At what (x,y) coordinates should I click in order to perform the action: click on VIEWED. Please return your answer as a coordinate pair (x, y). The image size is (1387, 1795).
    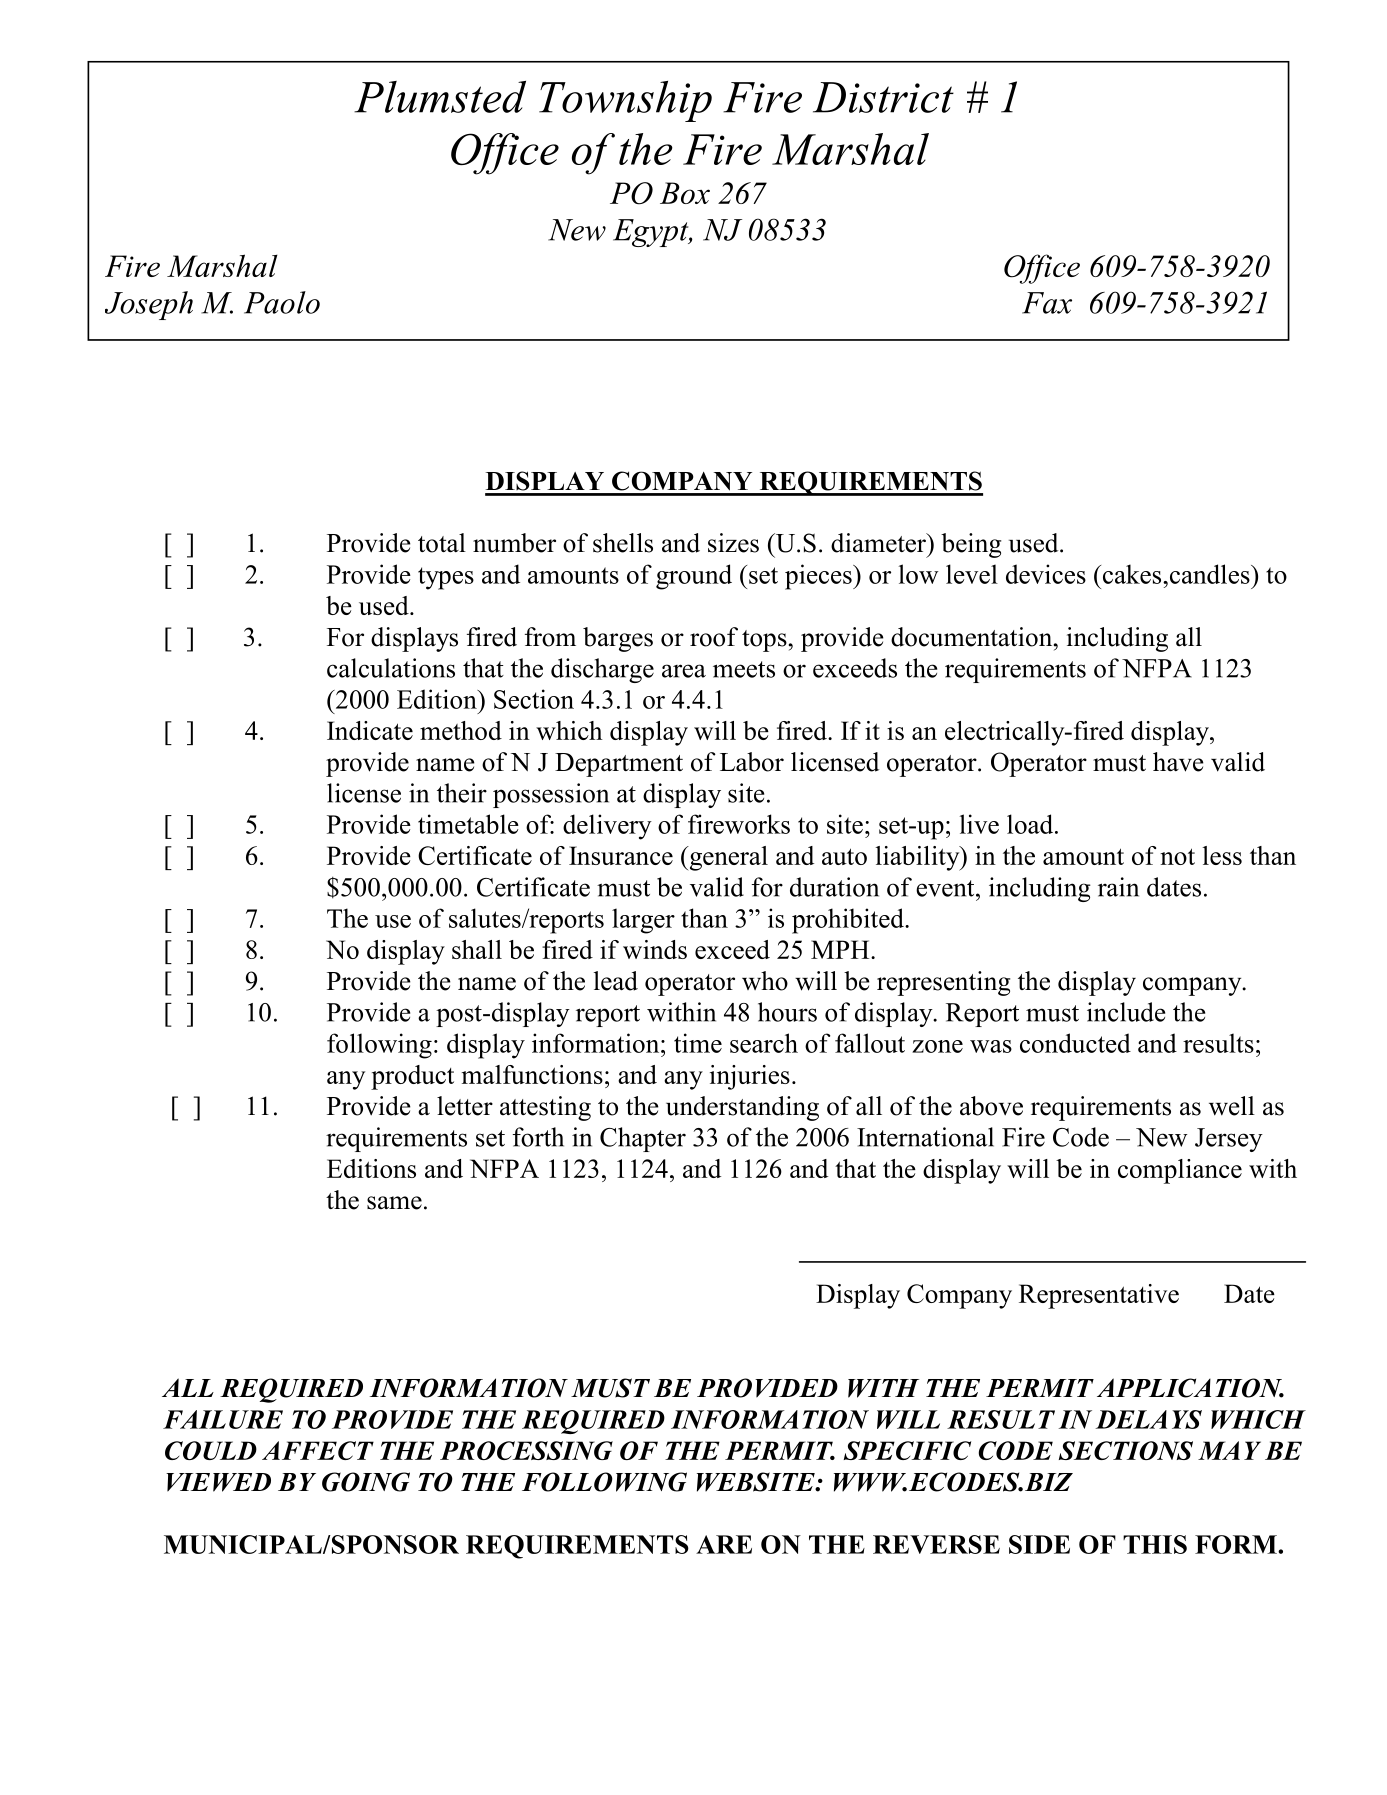
    Looking at the image, I should click on (218, 1482).
